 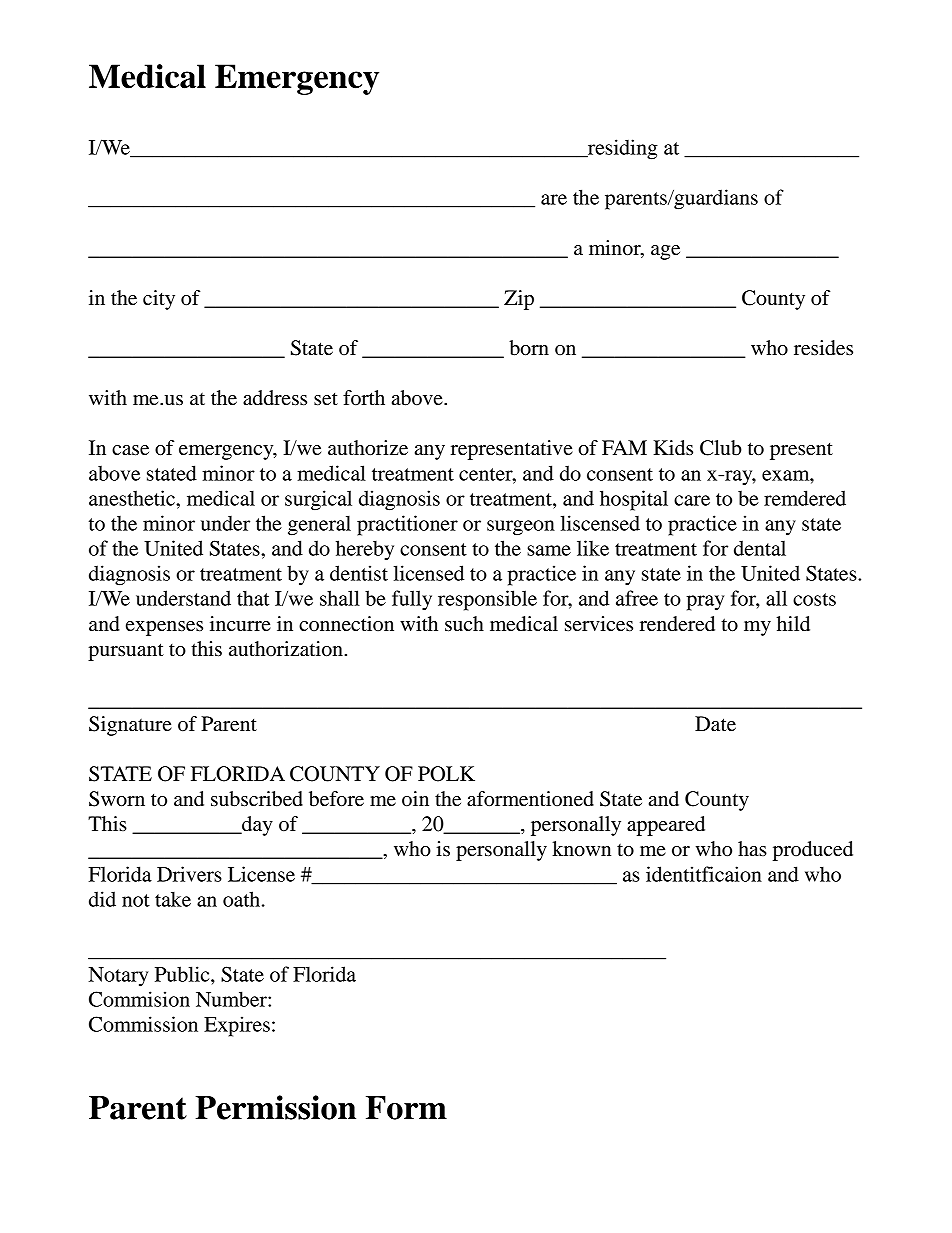 I want to click on Drivers, so click(x=189, y=874).
